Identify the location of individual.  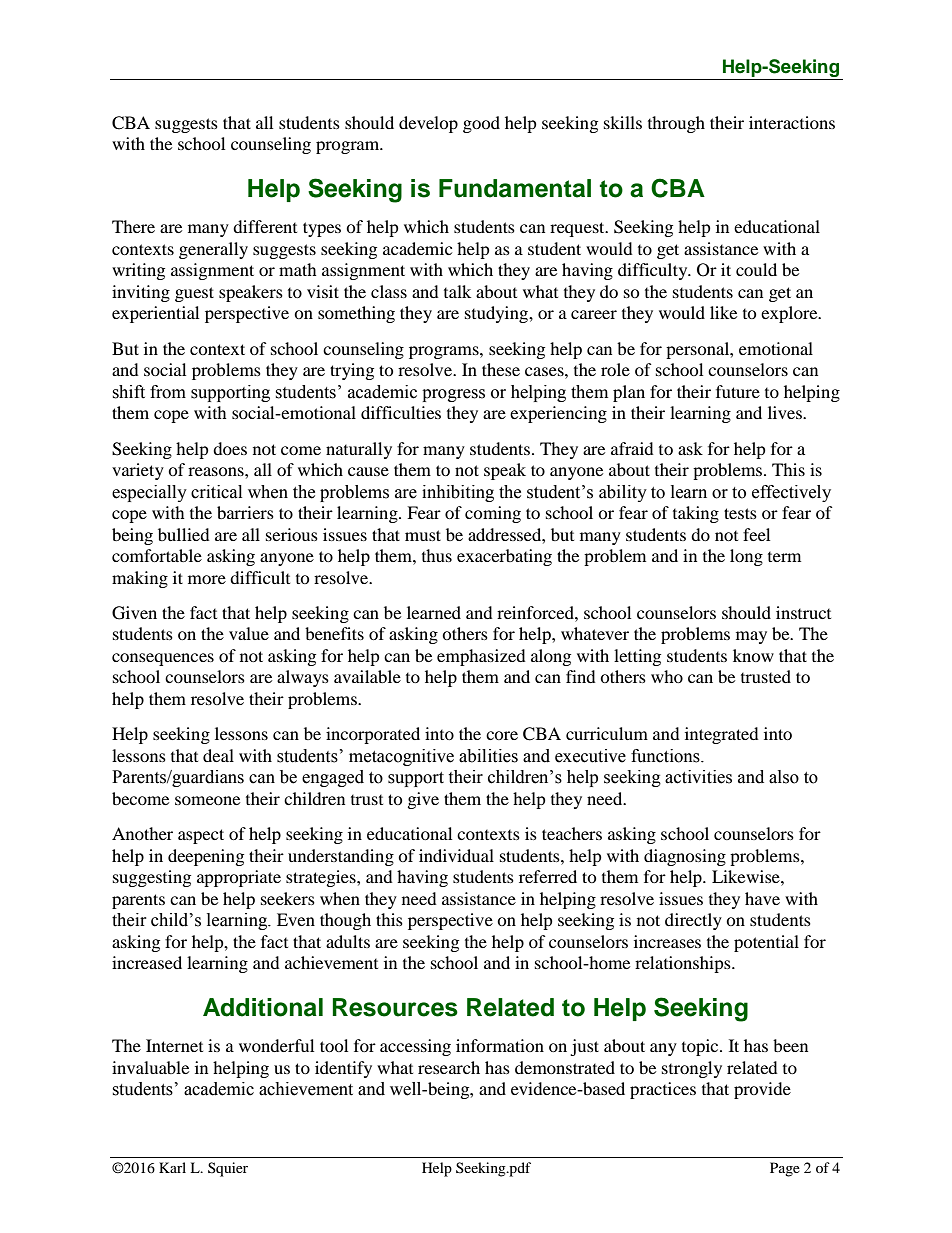
(456, 855).
